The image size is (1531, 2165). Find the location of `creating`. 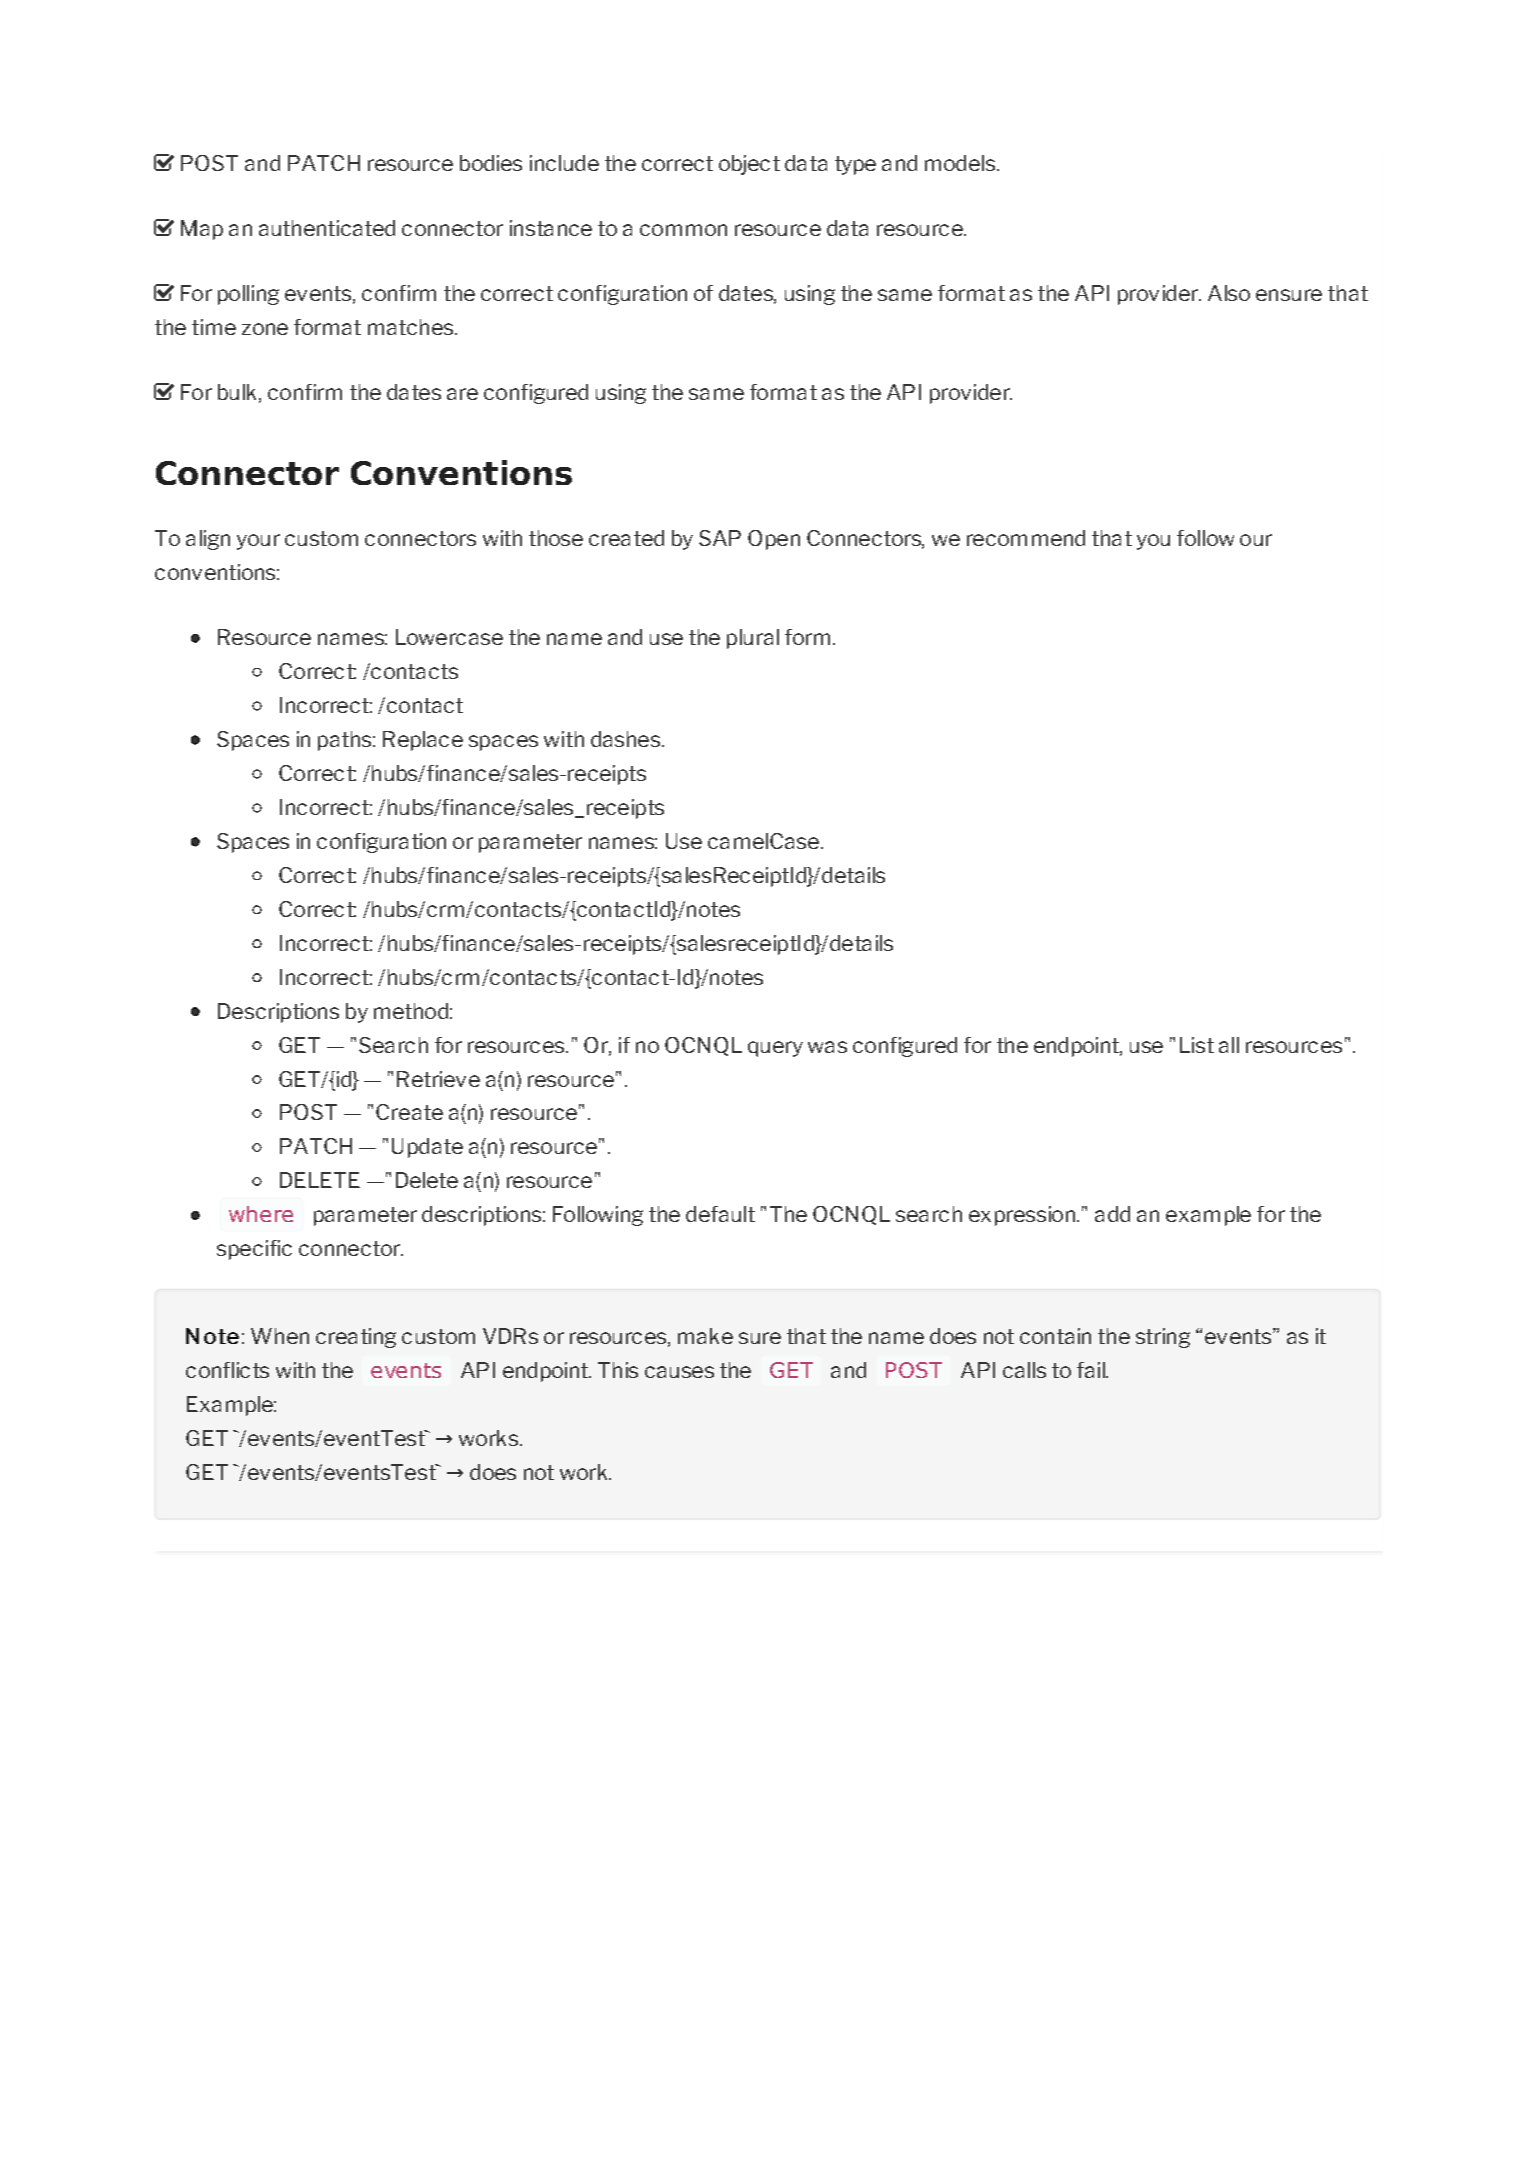

creating is located at coordinates (356, 1338).
